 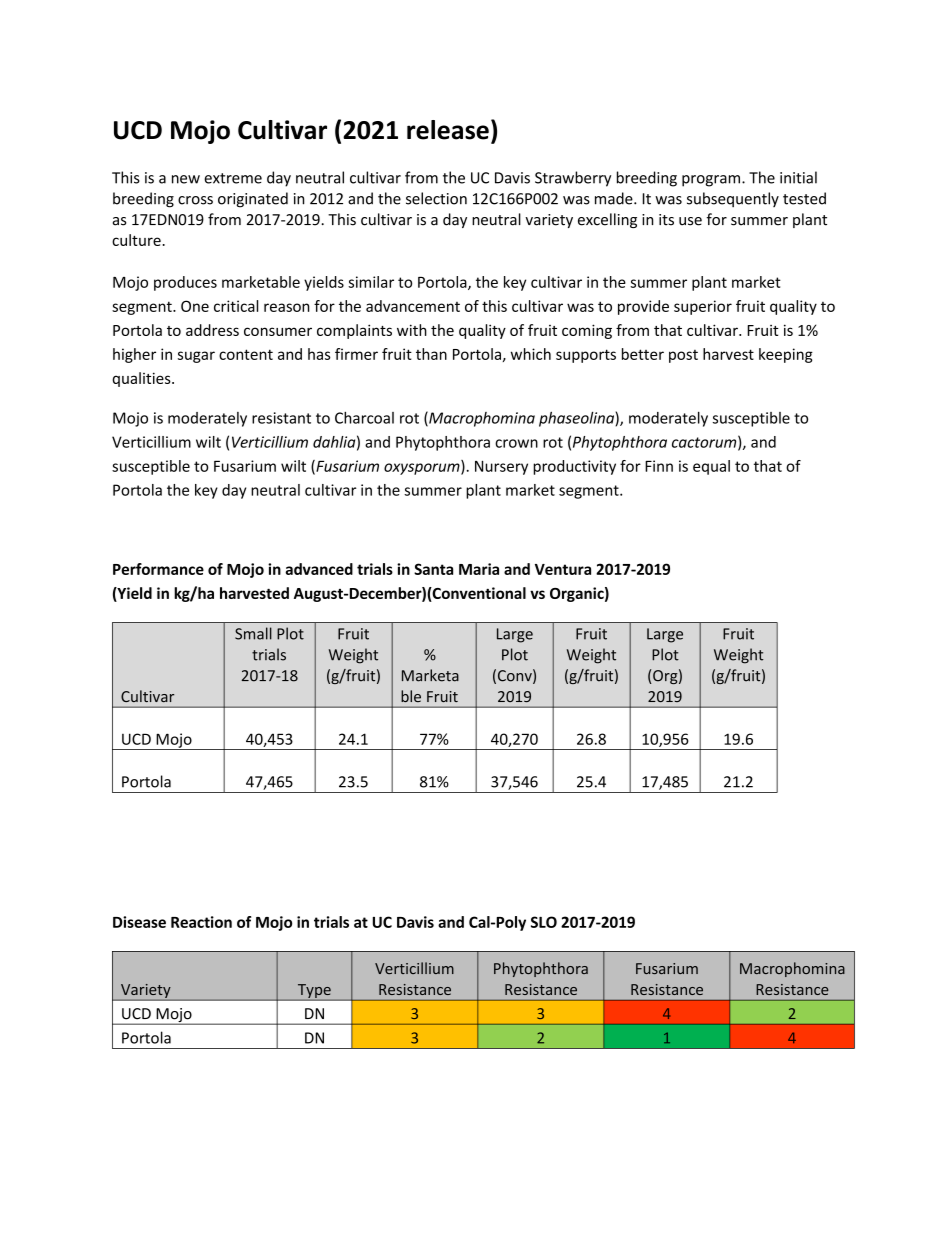 I want to click on Reaction, so click(x=201, y=922).
